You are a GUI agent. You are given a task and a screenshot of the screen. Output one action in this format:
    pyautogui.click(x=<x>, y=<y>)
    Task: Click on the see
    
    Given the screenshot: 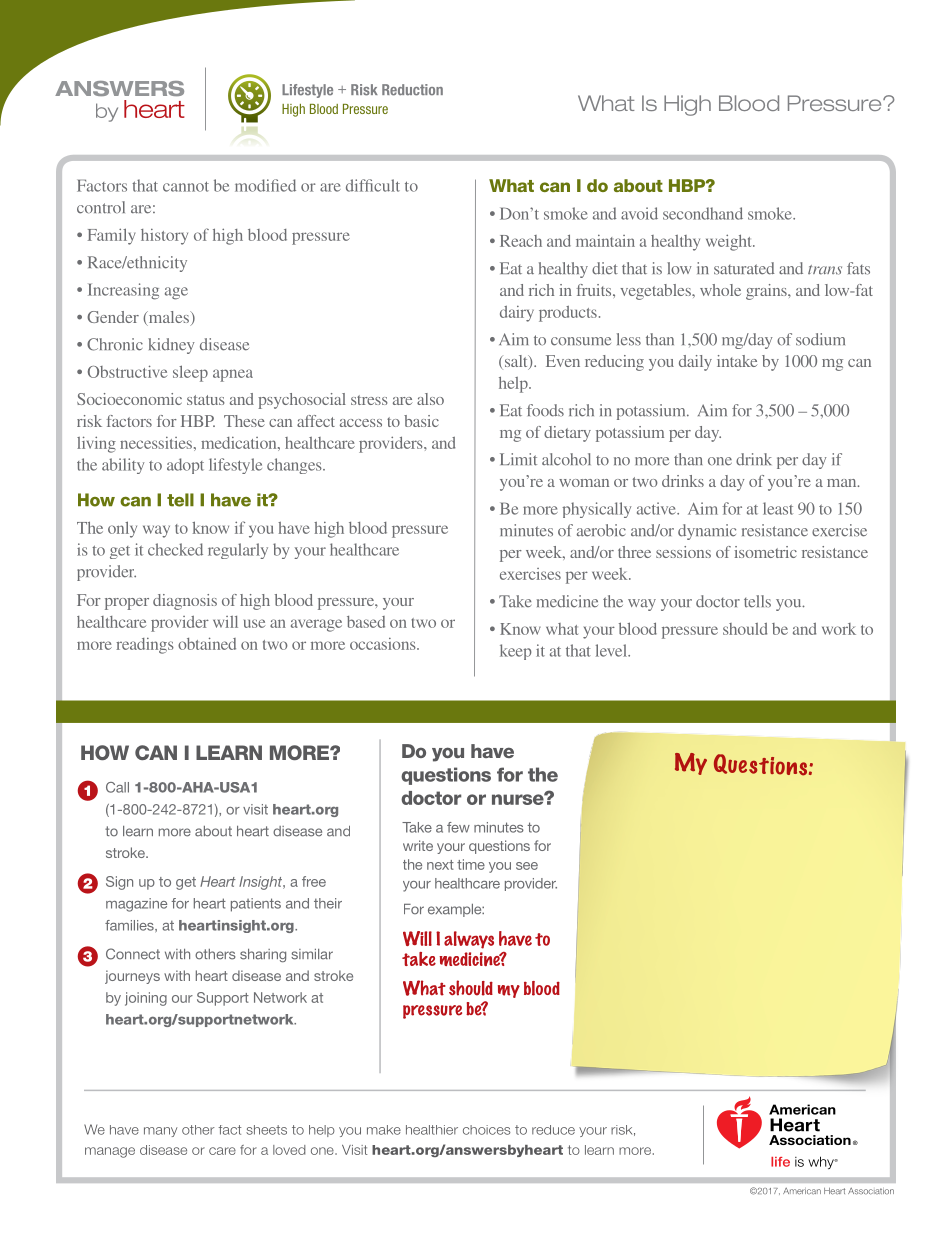 What is the action you would take?
    pyautogui.click(x=527, y=866)
